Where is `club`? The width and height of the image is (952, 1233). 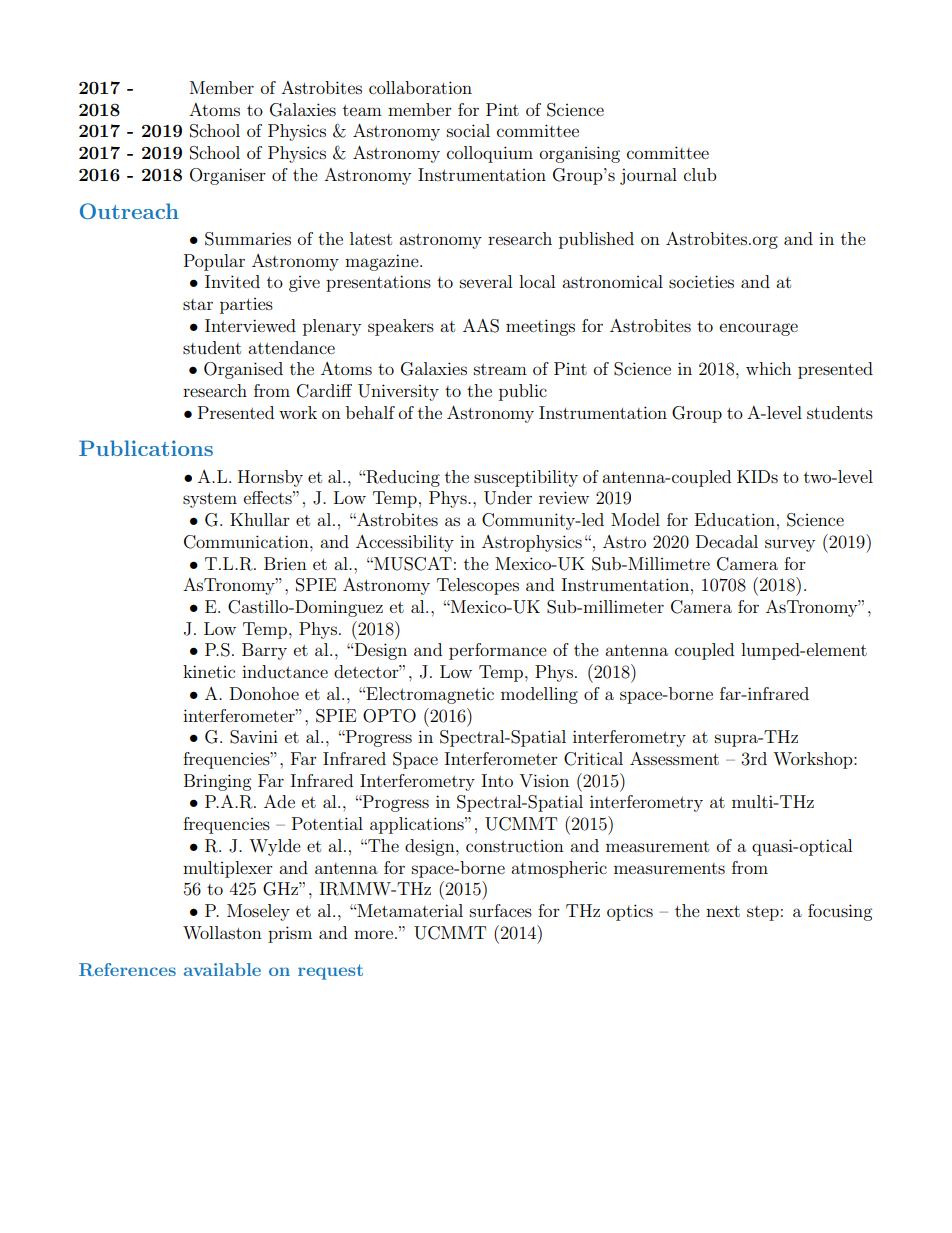 club is located at coordinates (700, 174).
